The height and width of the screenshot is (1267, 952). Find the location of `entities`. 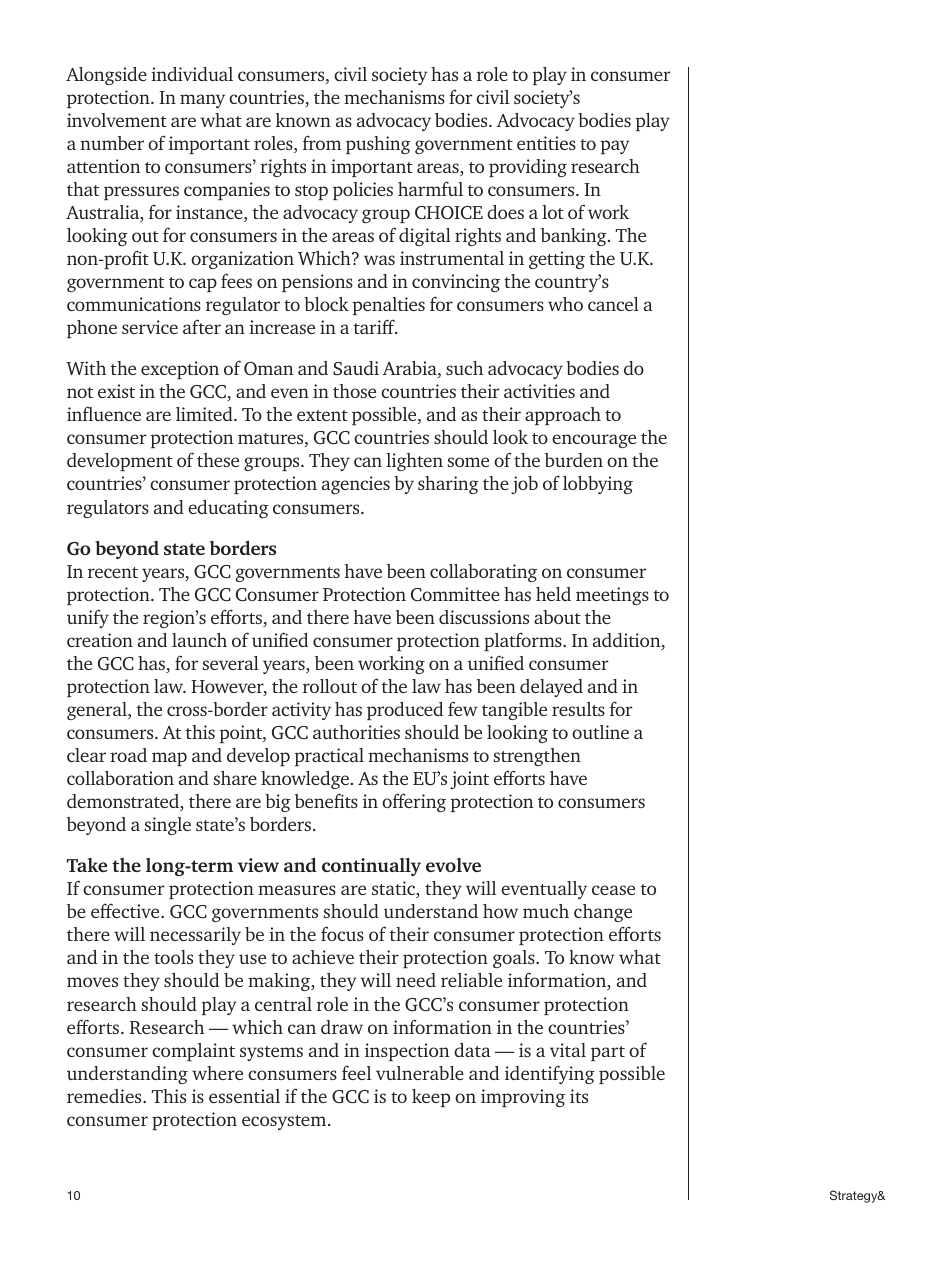

entities is located at coordinates (546, 143).
